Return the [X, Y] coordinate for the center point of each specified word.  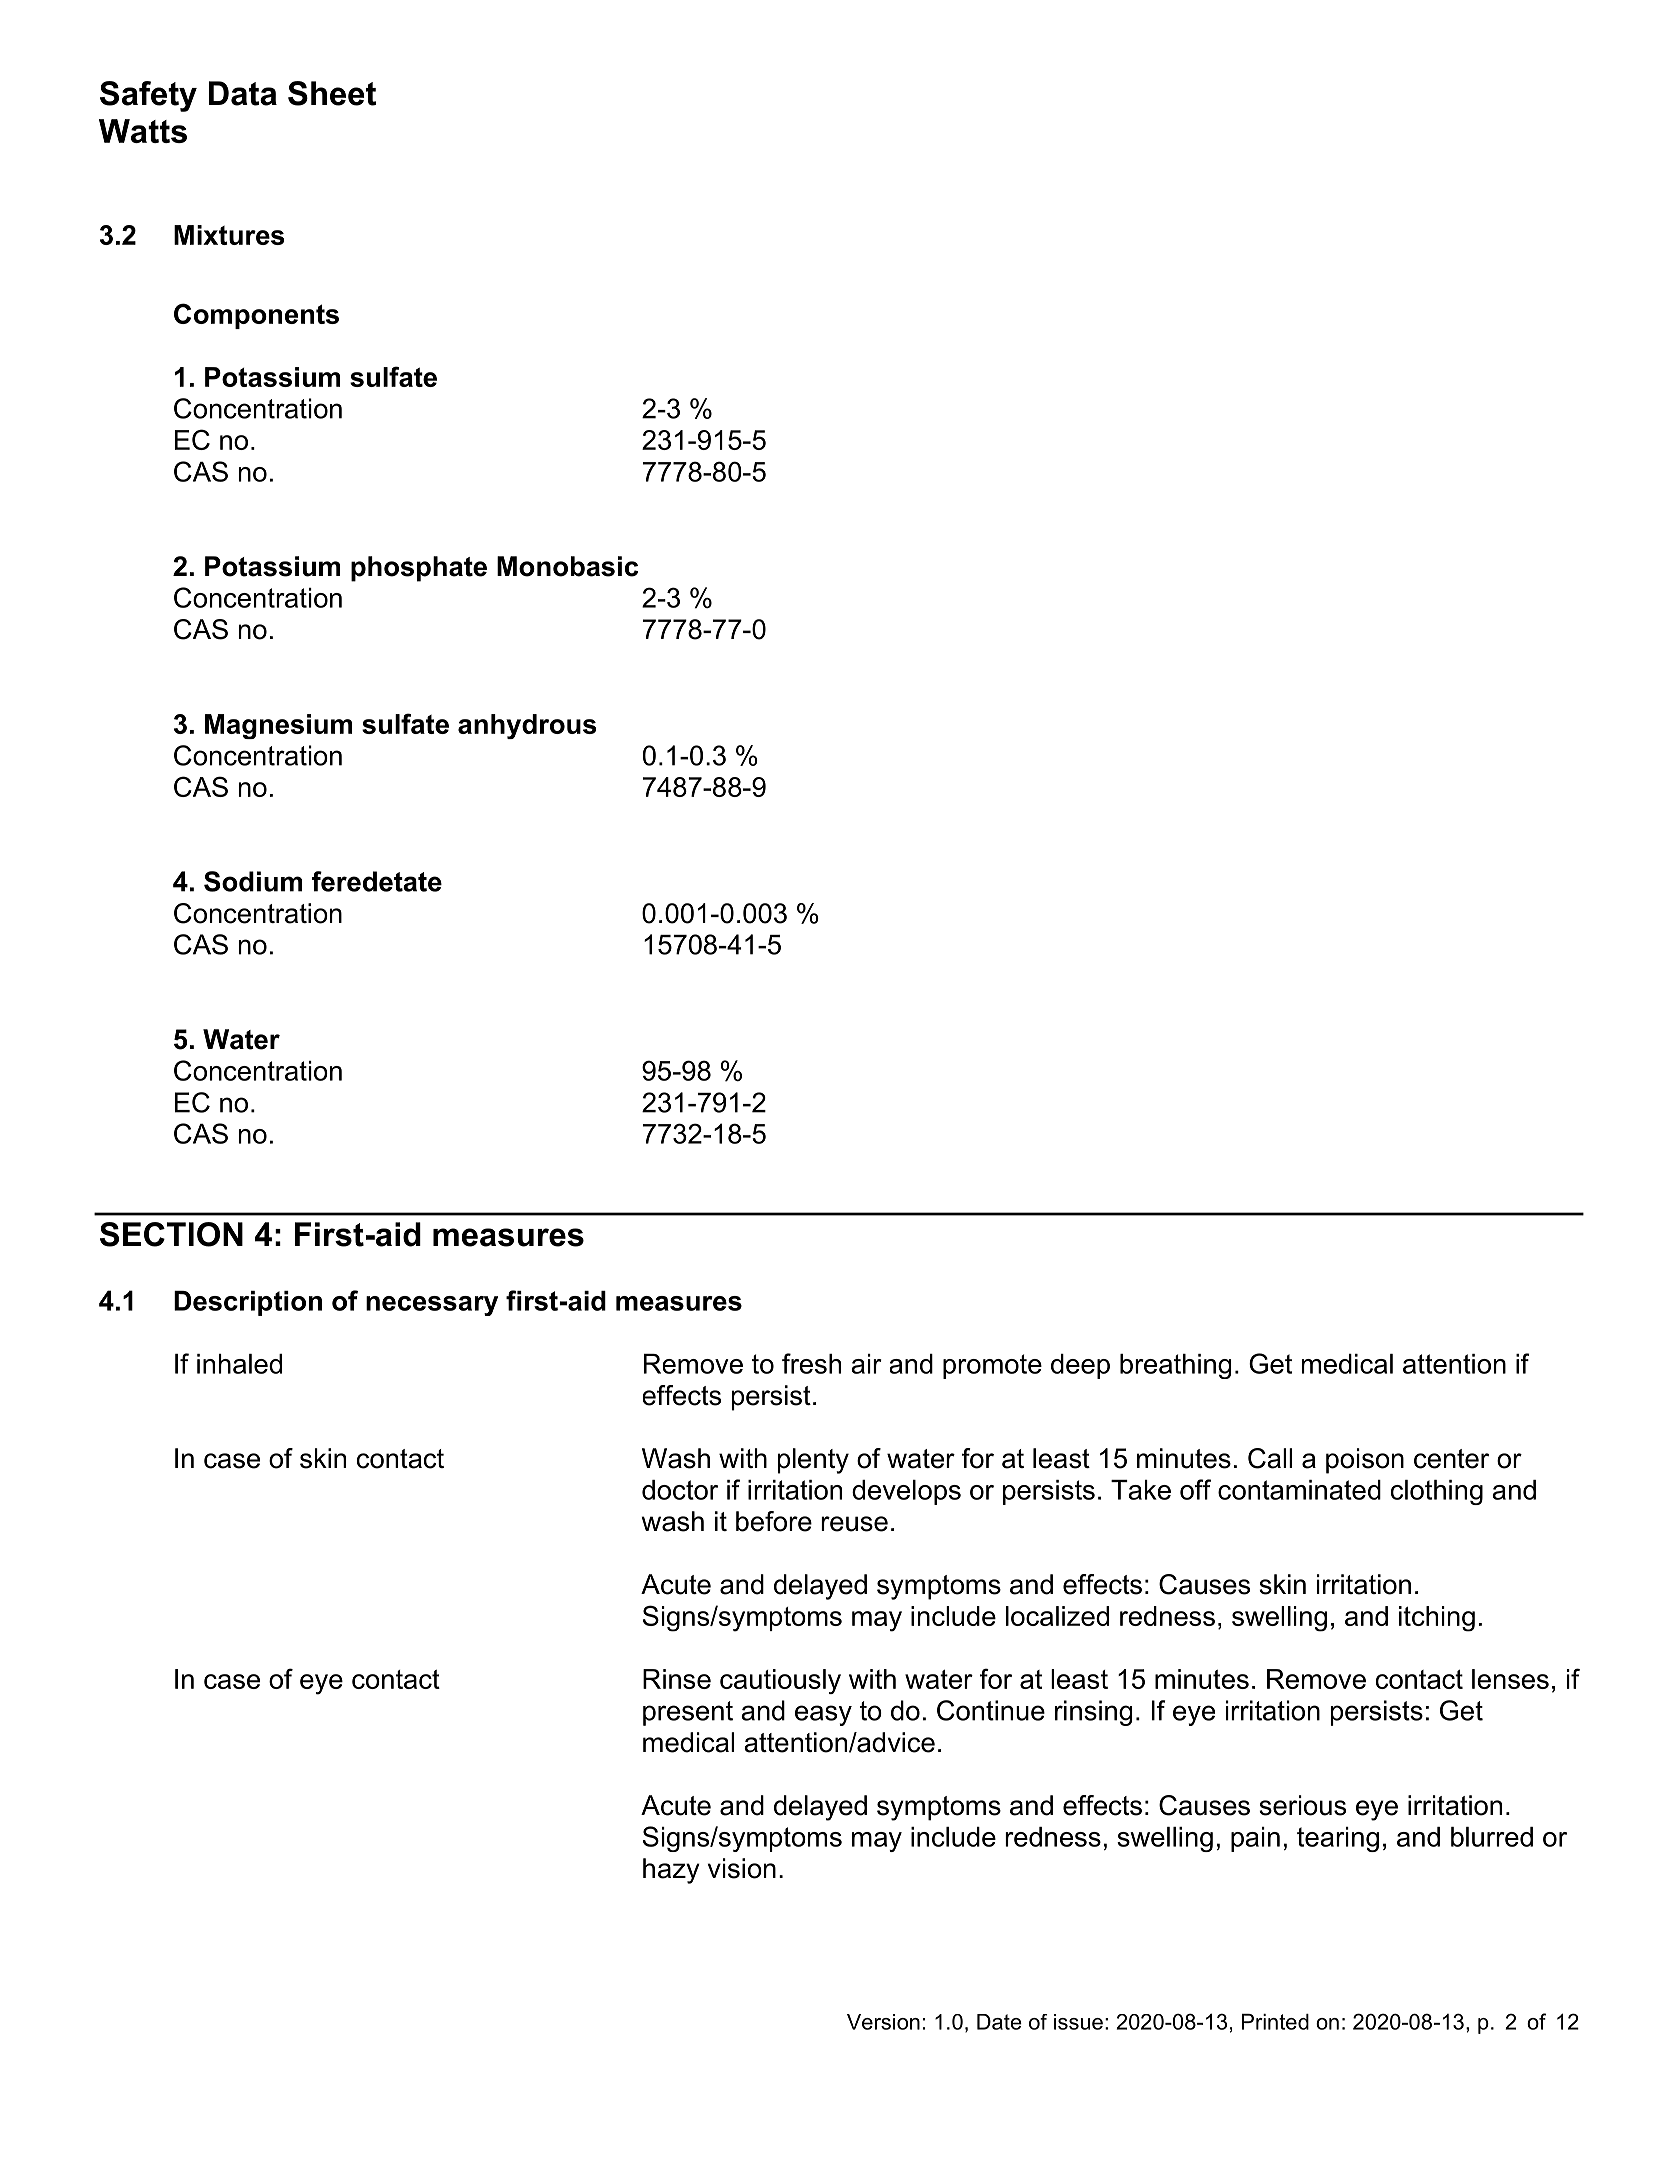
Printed [1275, 2022]
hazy [671, 1871]
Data [243, 93]
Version [883, 2022]
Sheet [332, 93]
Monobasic [567, 566]
